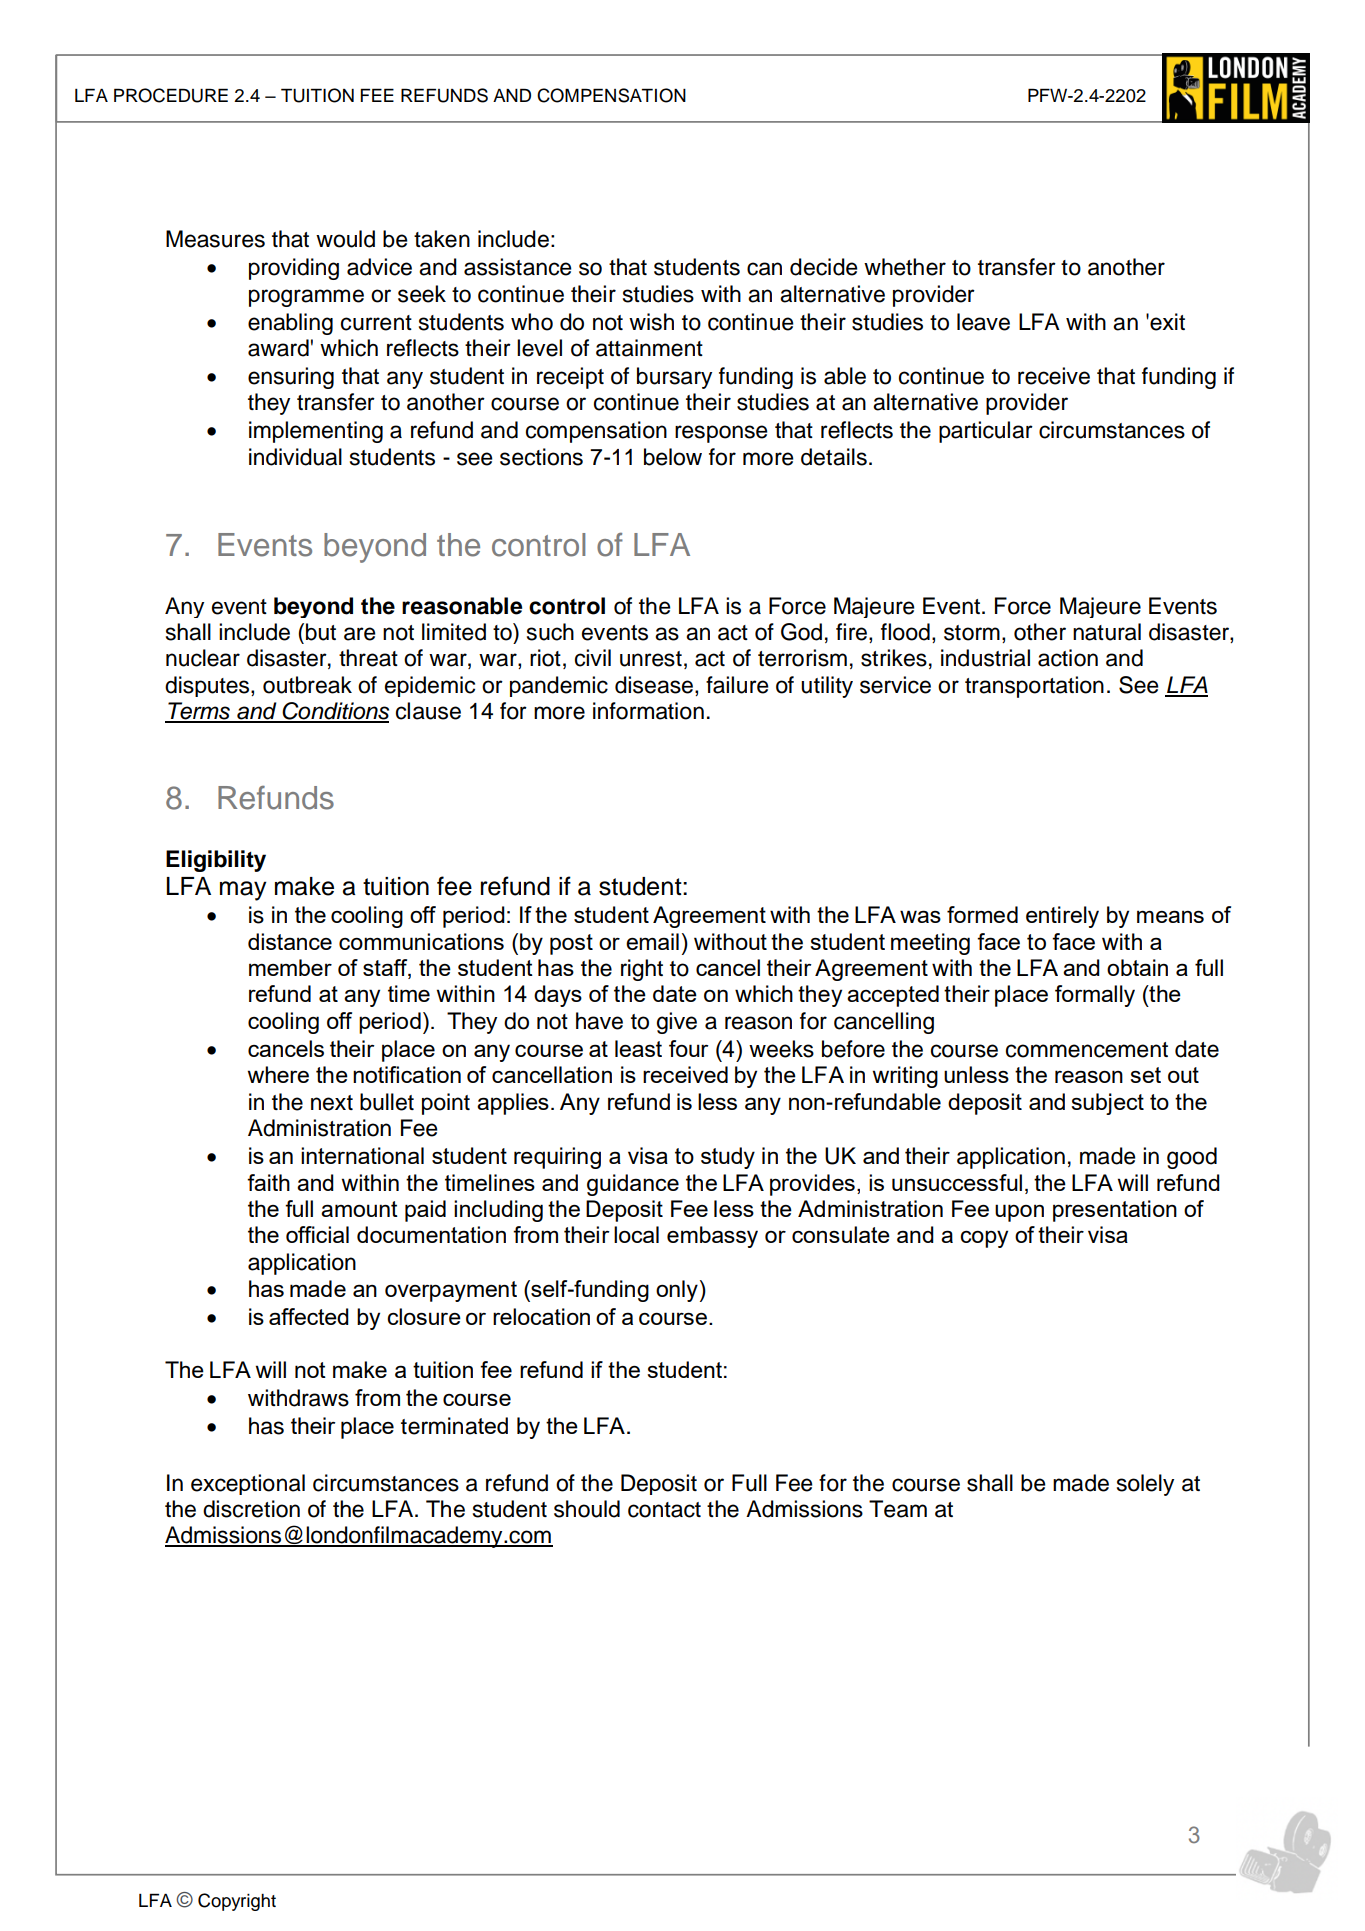 Image resolution: width=1365 pixels, height=1931 pixels. What do you see at coordinates (171, 95) in the screenshot?
I see `PROCEDURE` at bounding box center [171, 95].
